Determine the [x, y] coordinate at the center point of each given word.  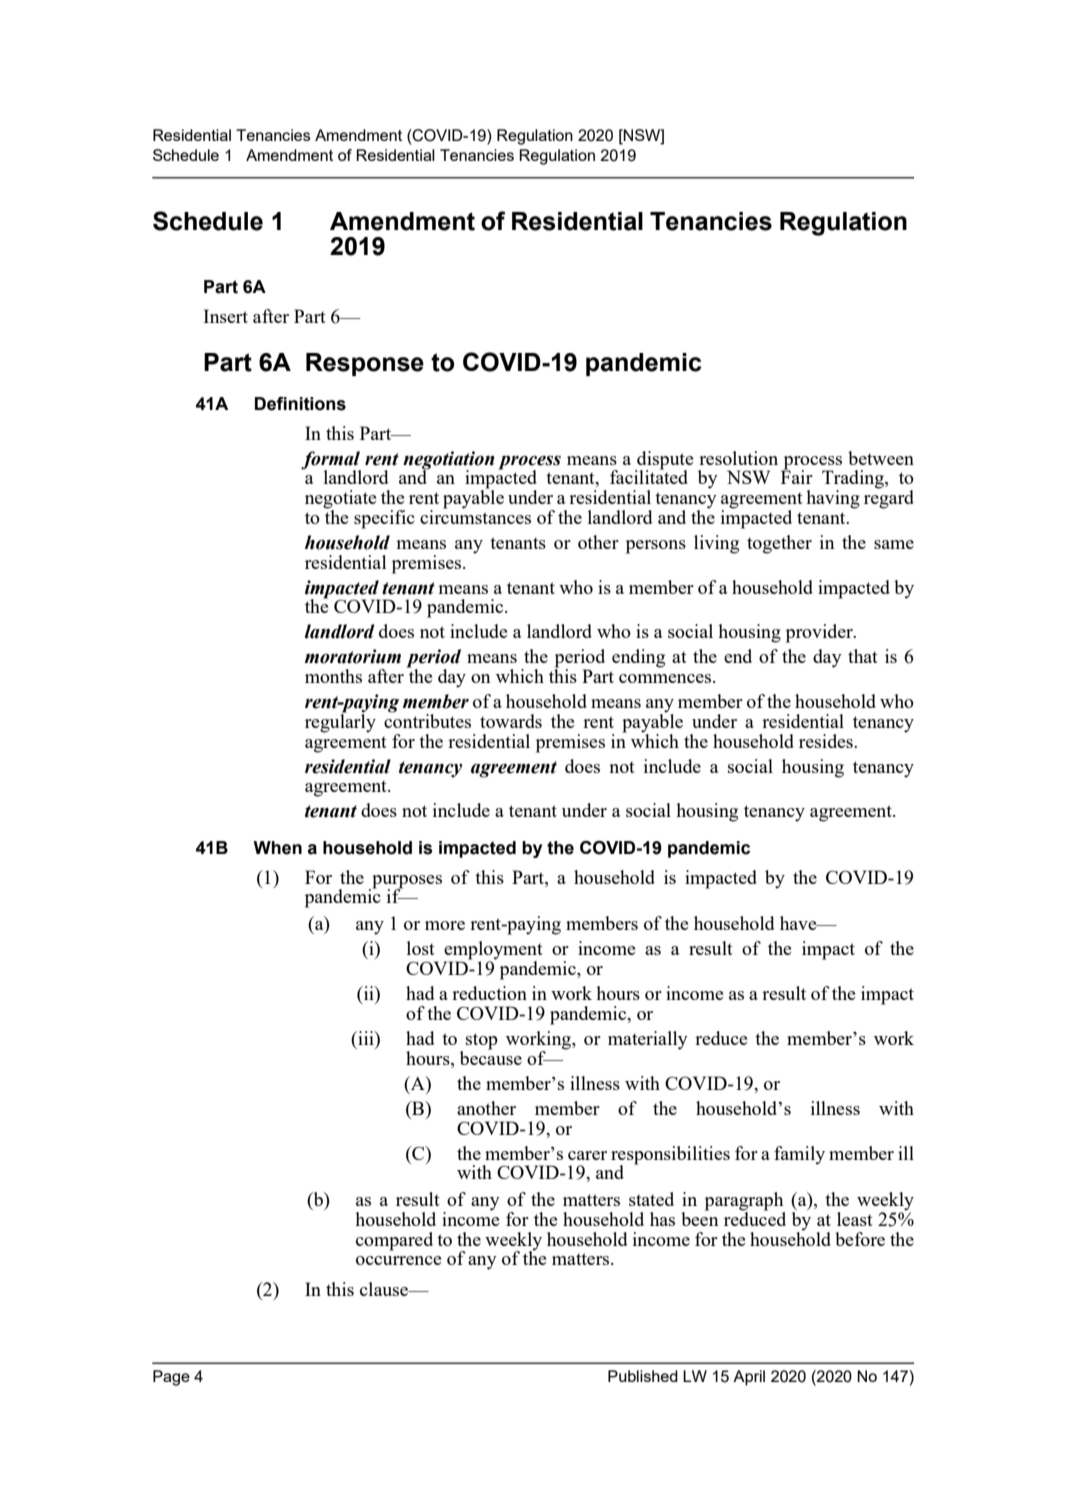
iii [366, 1038]
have [799, 923]
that [863, 656]
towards [511, 721]
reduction [489, 993]
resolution [738, 458]
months [333, 676]
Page [171, 1378]
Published [643, 1376]
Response [365, 364]
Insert [225, 316]
